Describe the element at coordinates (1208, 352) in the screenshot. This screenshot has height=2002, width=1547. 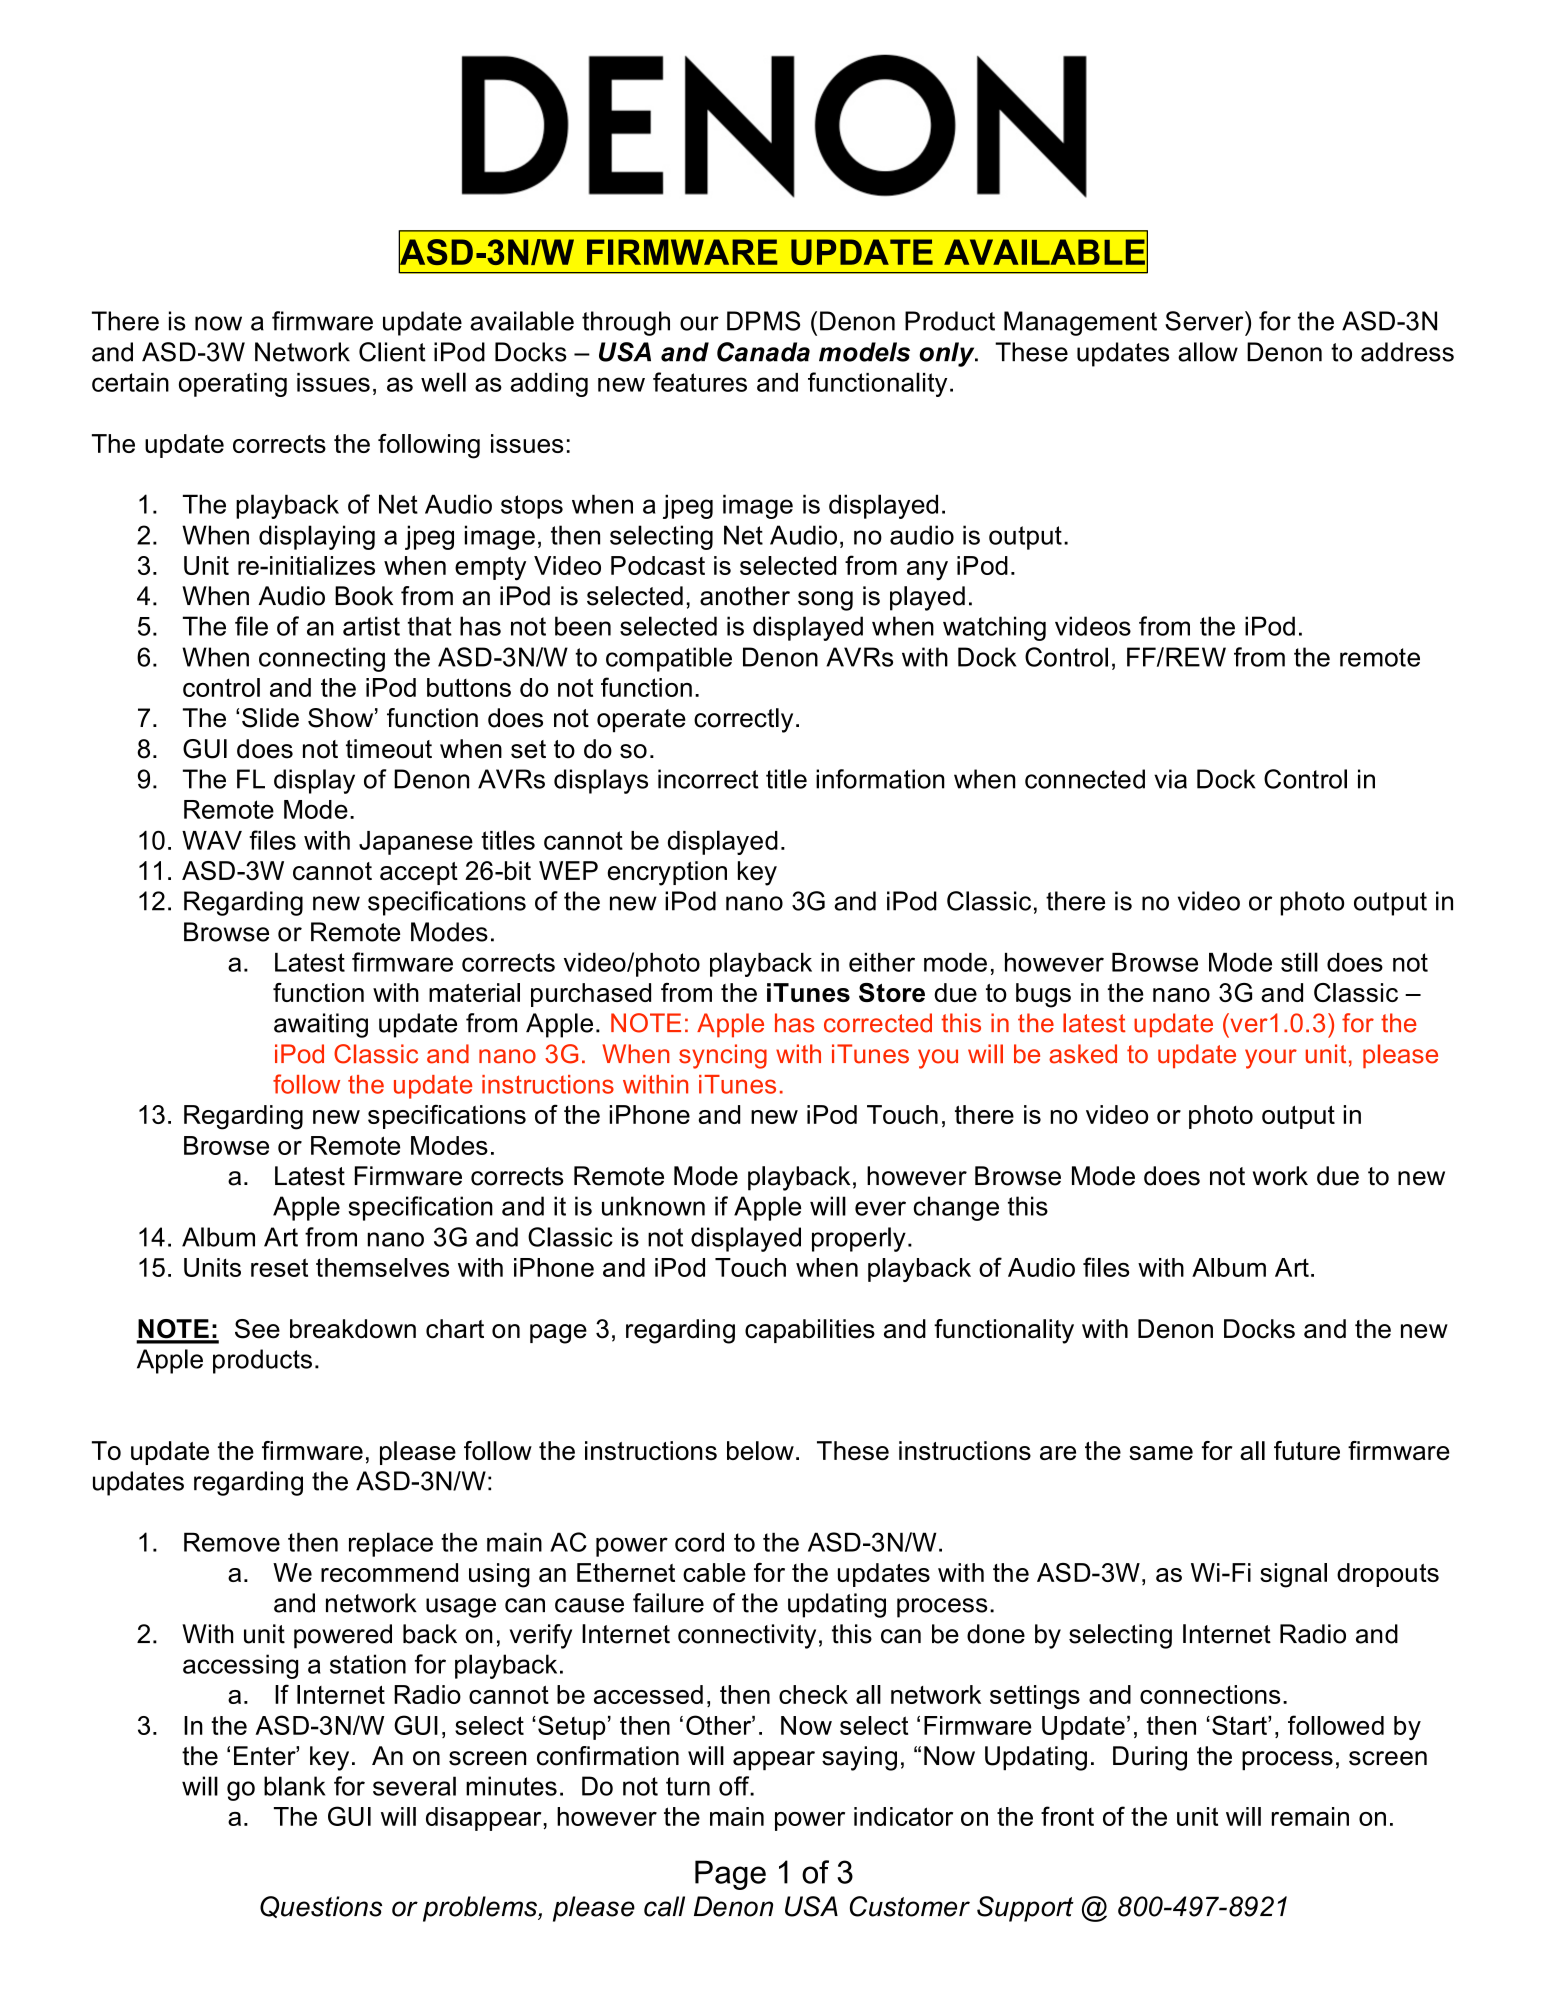
I see `allow` at that location.
